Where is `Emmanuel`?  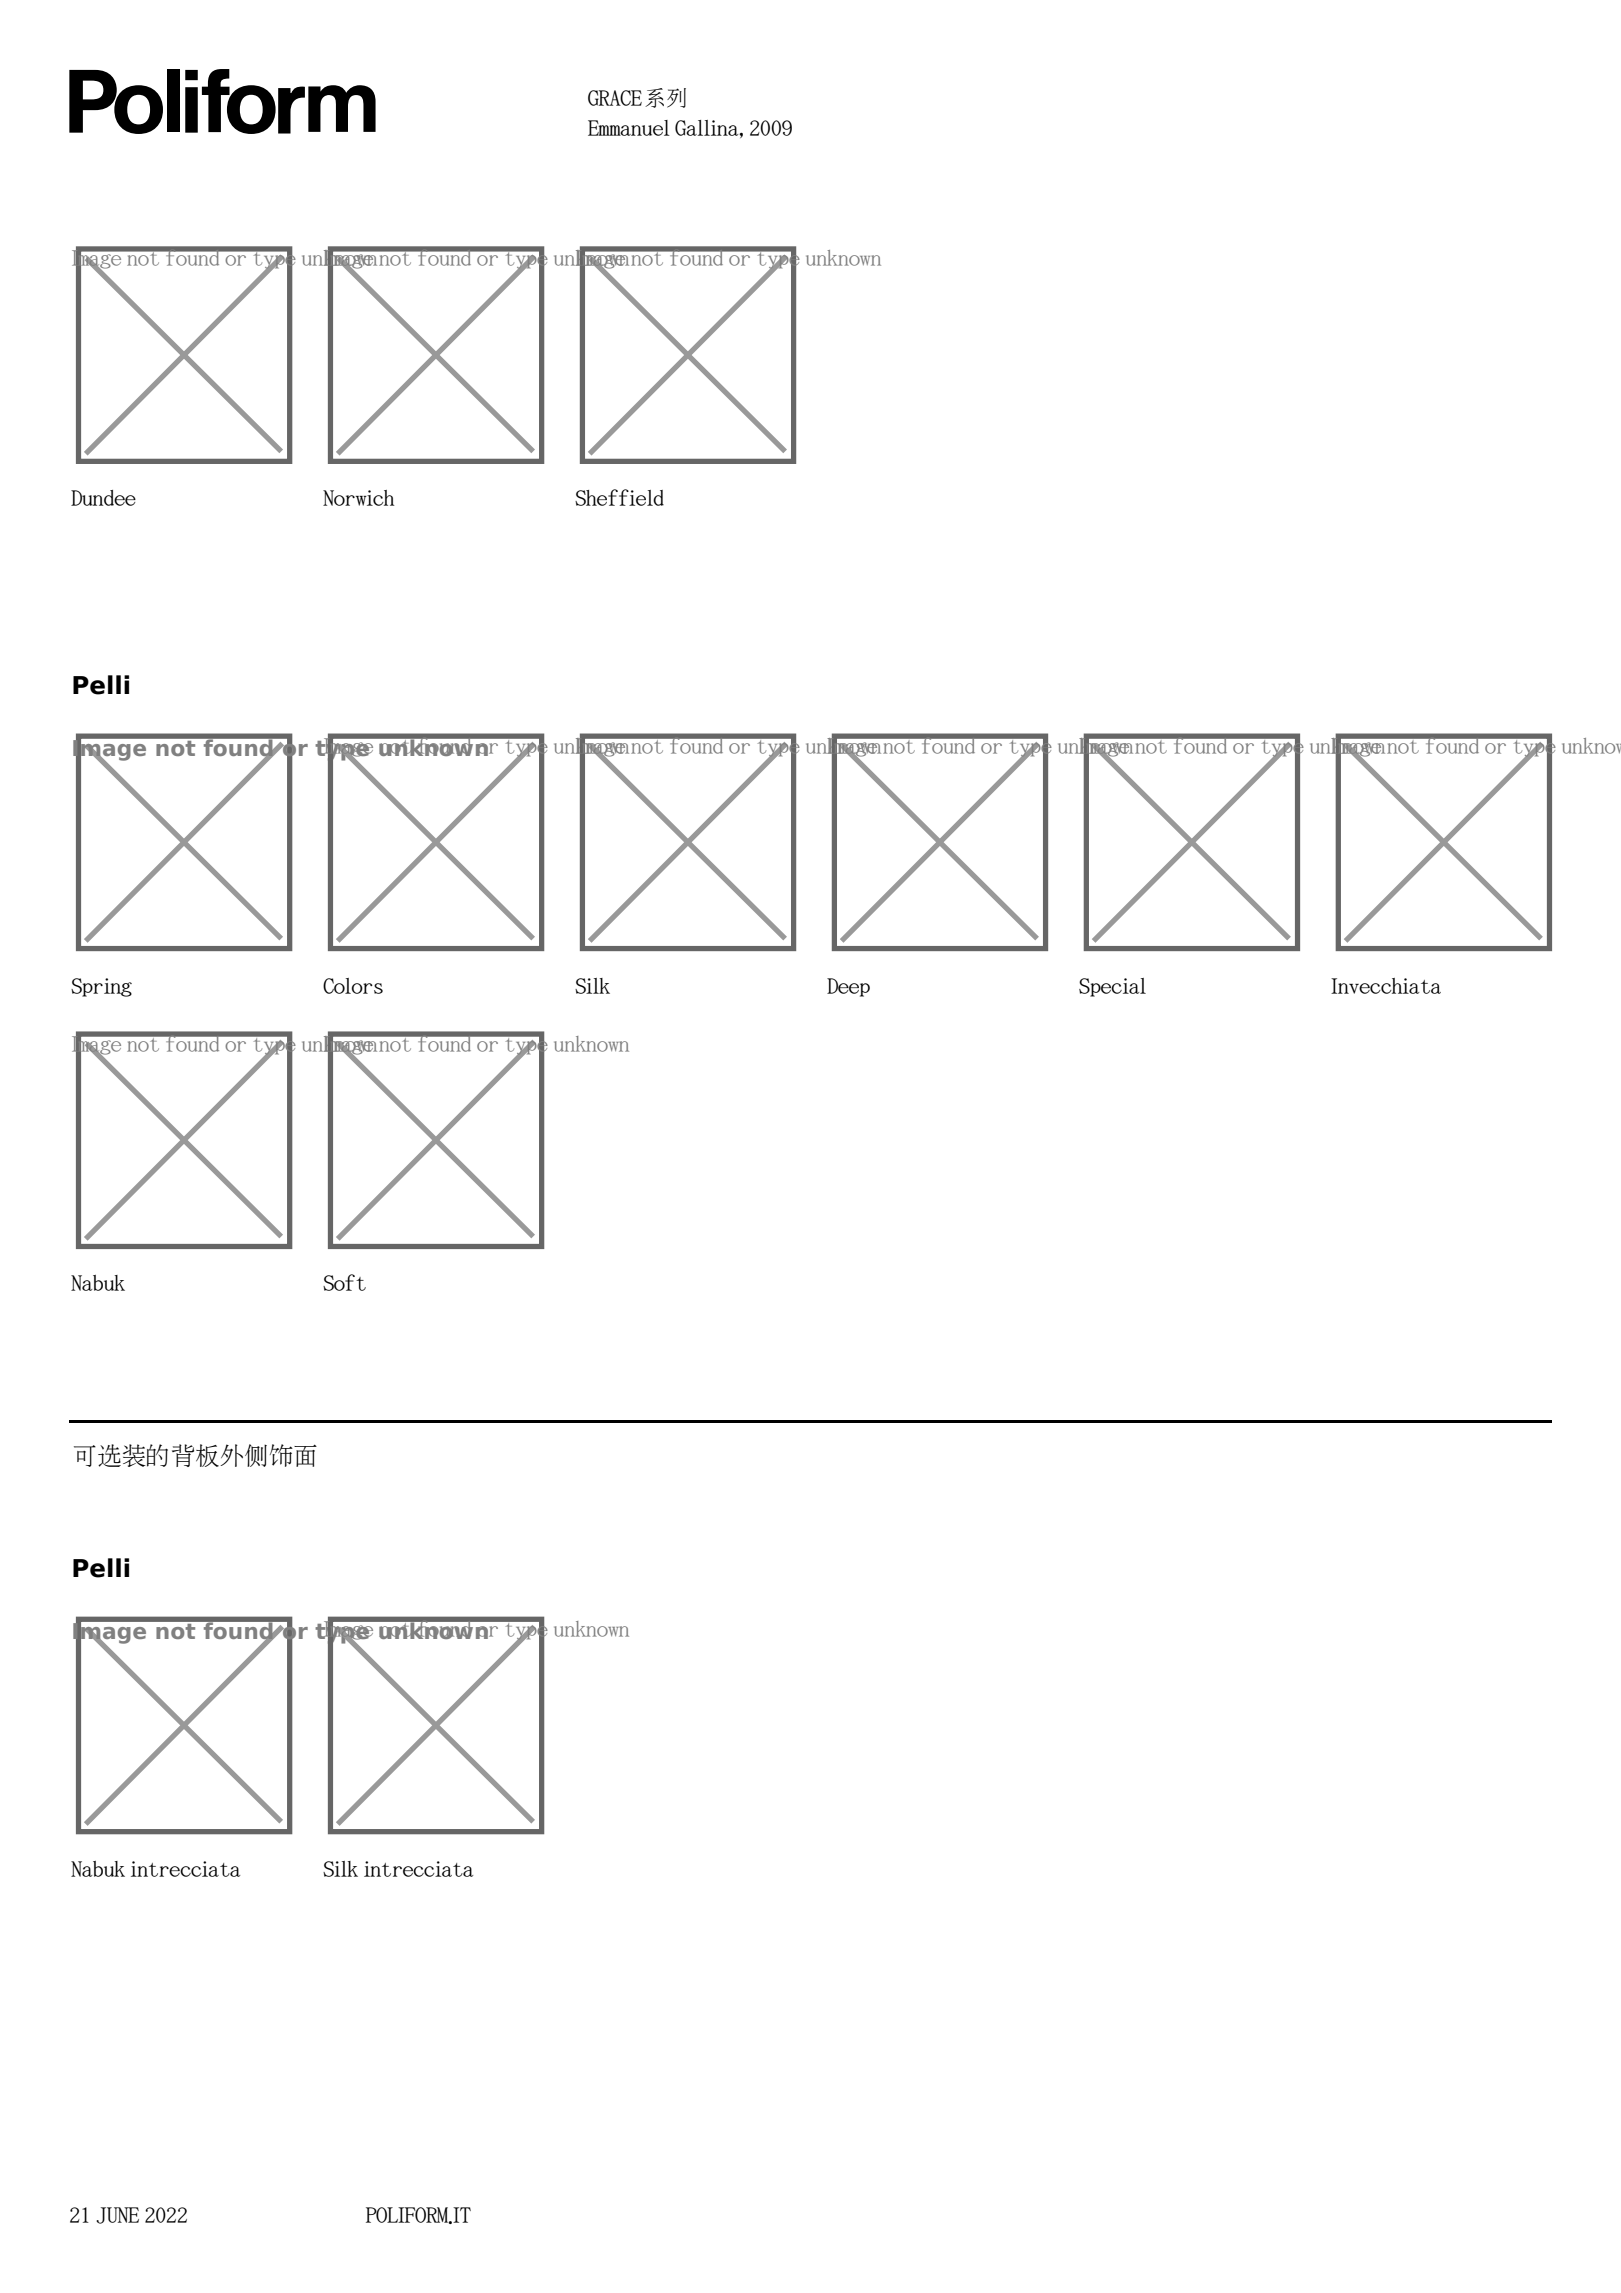 Emmanuel is located at coordinates (629, 128).
